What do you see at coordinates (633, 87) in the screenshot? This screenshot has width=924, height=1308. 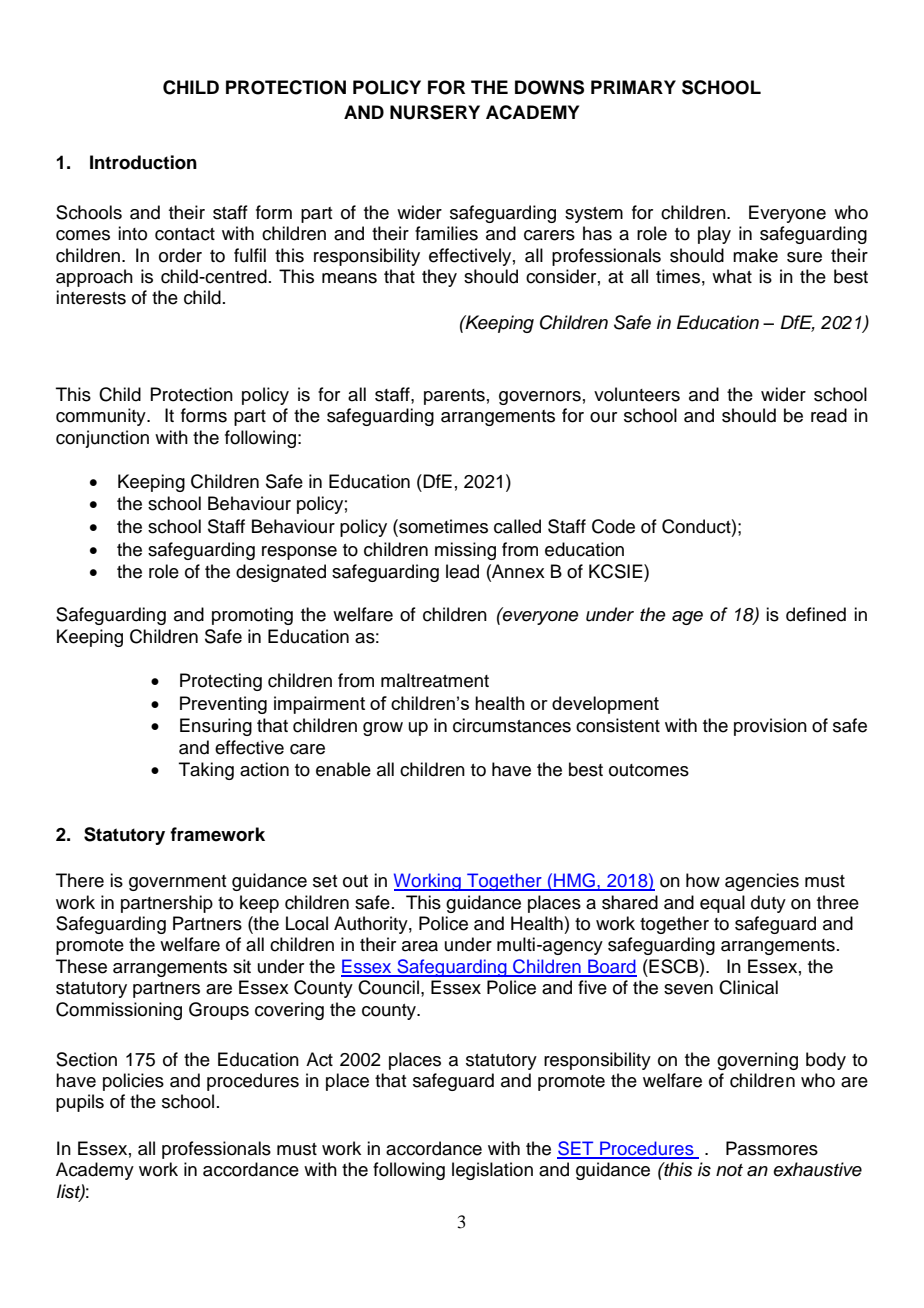 I see `PRIMARY` at bounding box center [633, 87].
